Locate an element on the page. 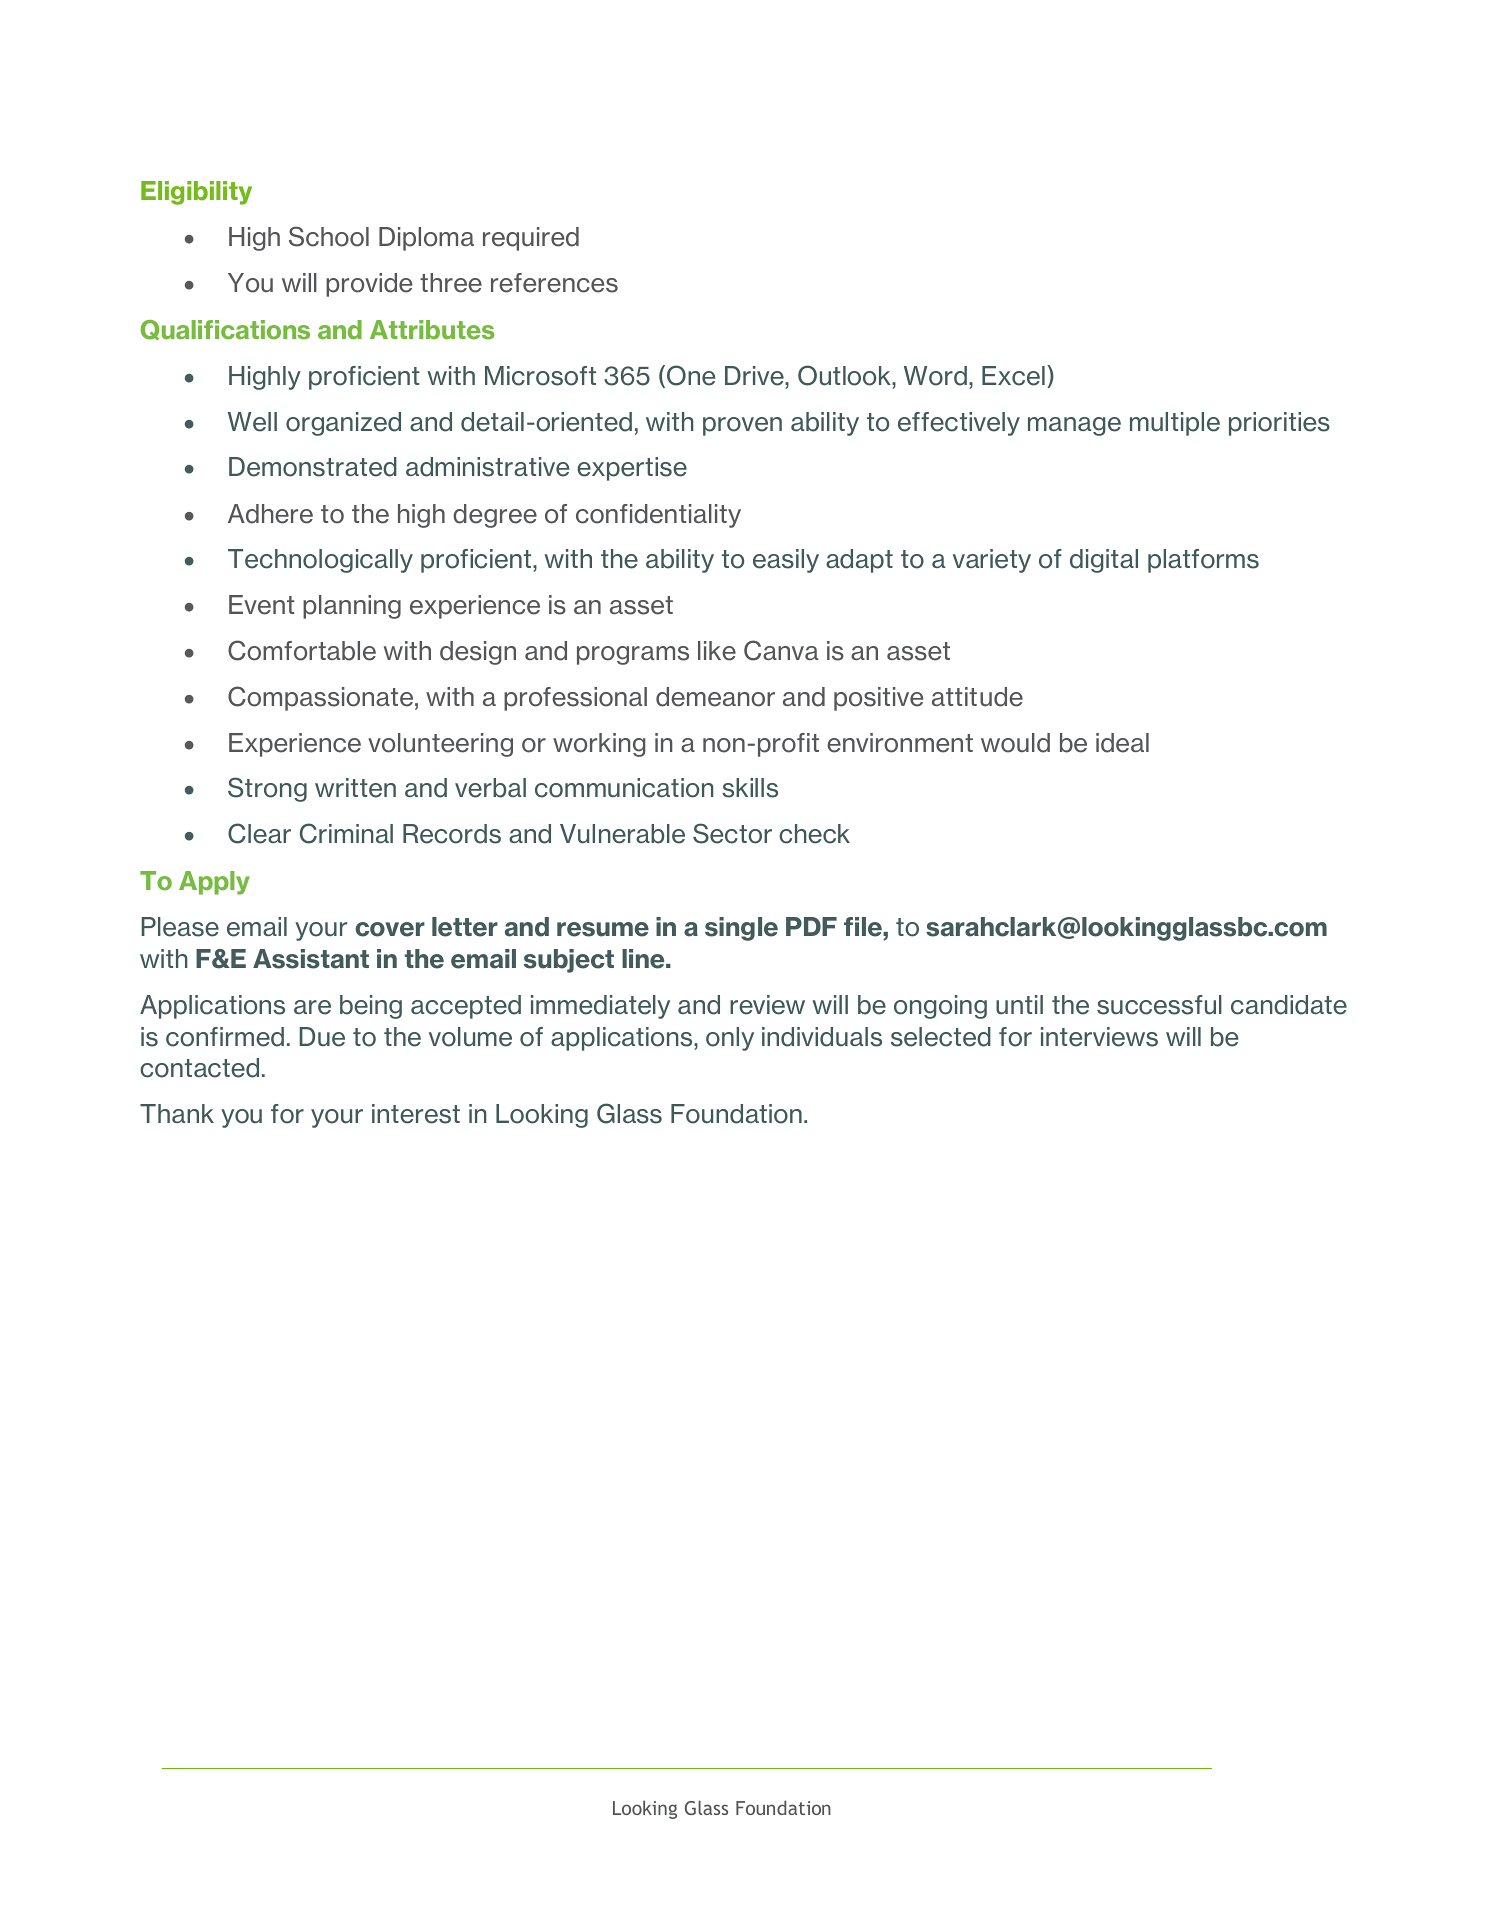 This image has height=1926, width=1488. ideal is located at coordinates (1122, 743).
